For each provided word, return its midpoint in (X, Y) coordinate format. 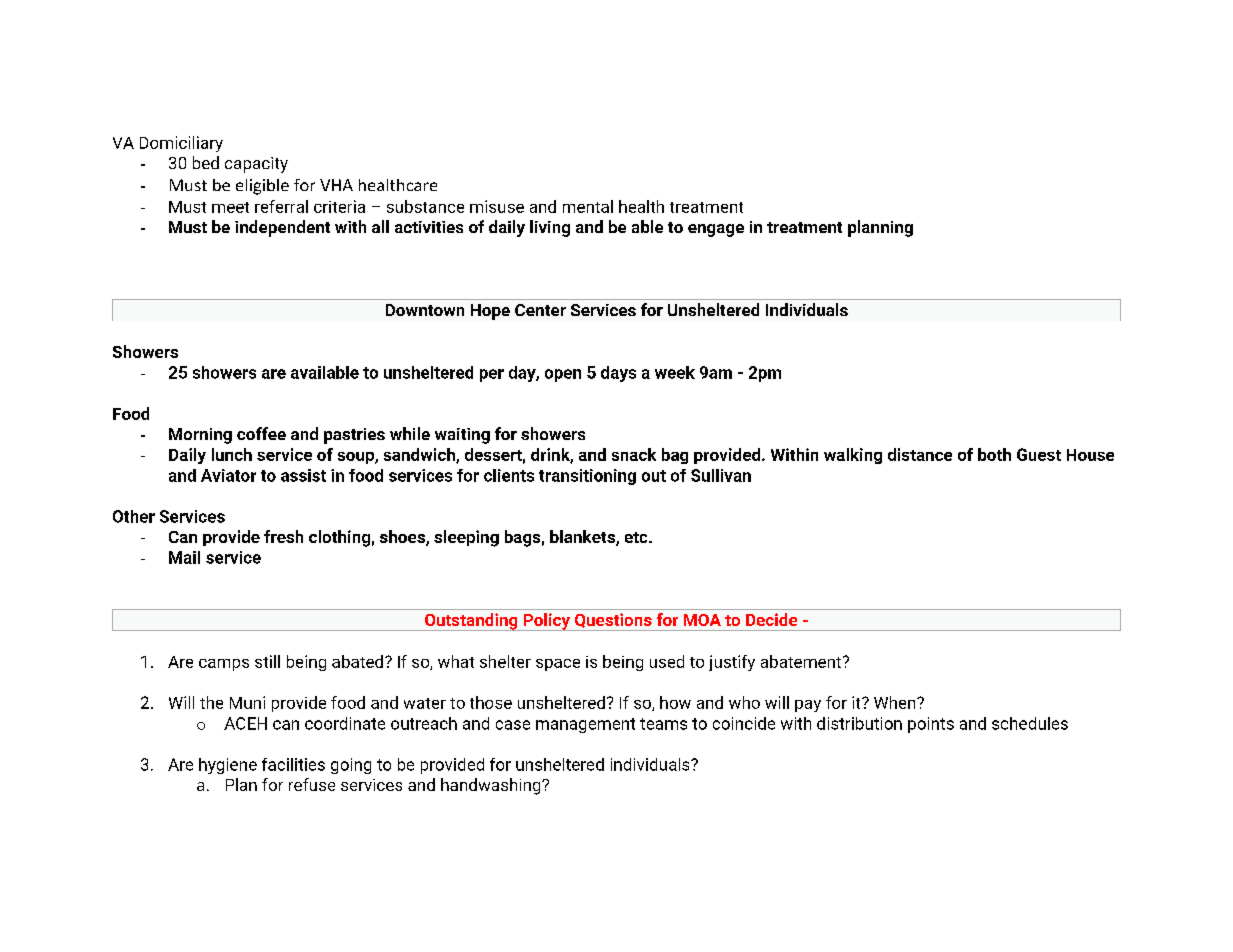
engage (716, 230)
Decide (771, 619)
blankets (583, 538)
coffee (261, 433)
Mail (184, 557)
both (994, 454)
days (618, 374)
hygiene (228, 766)
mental (588, 206)
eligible (262, 187)
